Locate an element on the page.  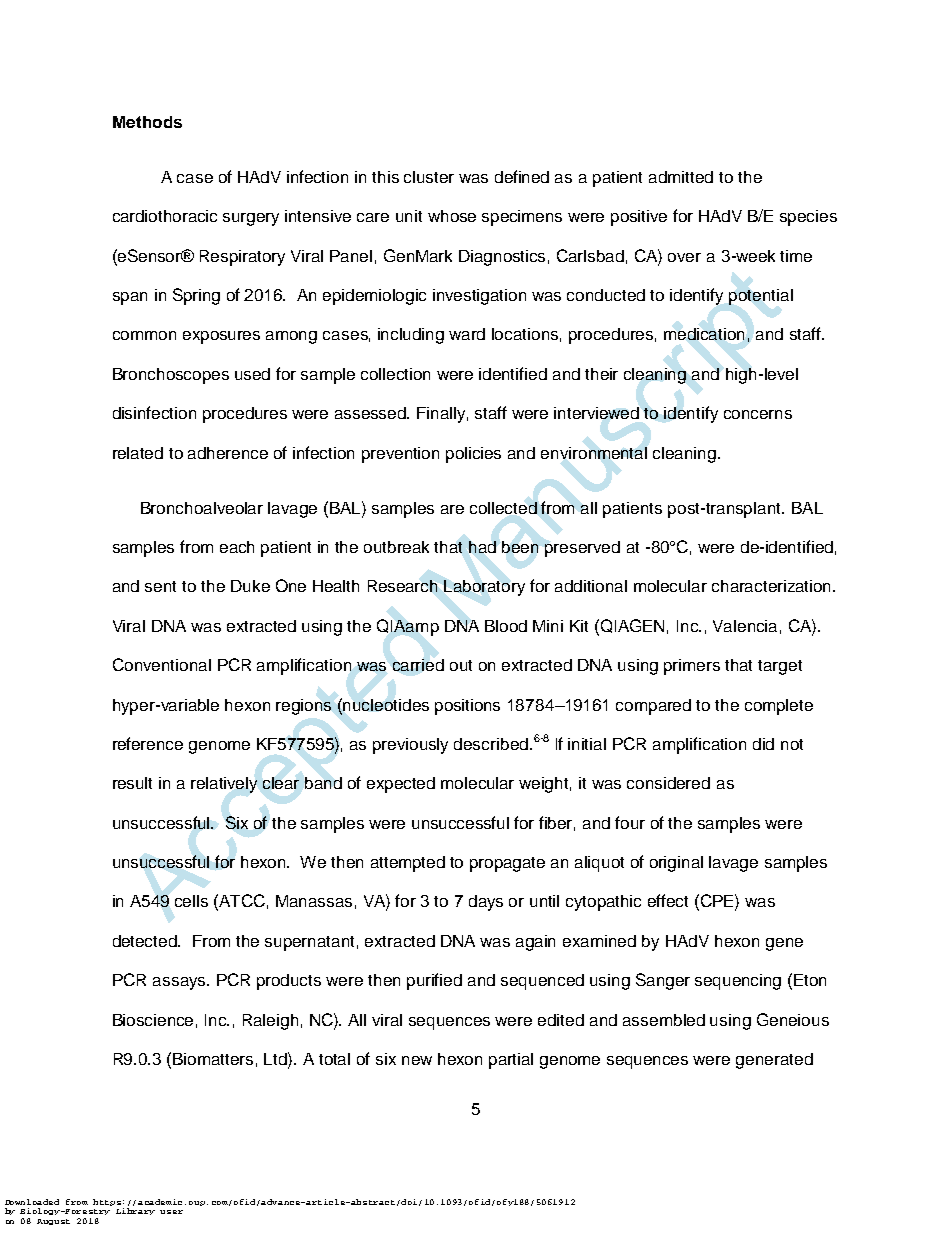
medication is located at coordinates (704, 334).
